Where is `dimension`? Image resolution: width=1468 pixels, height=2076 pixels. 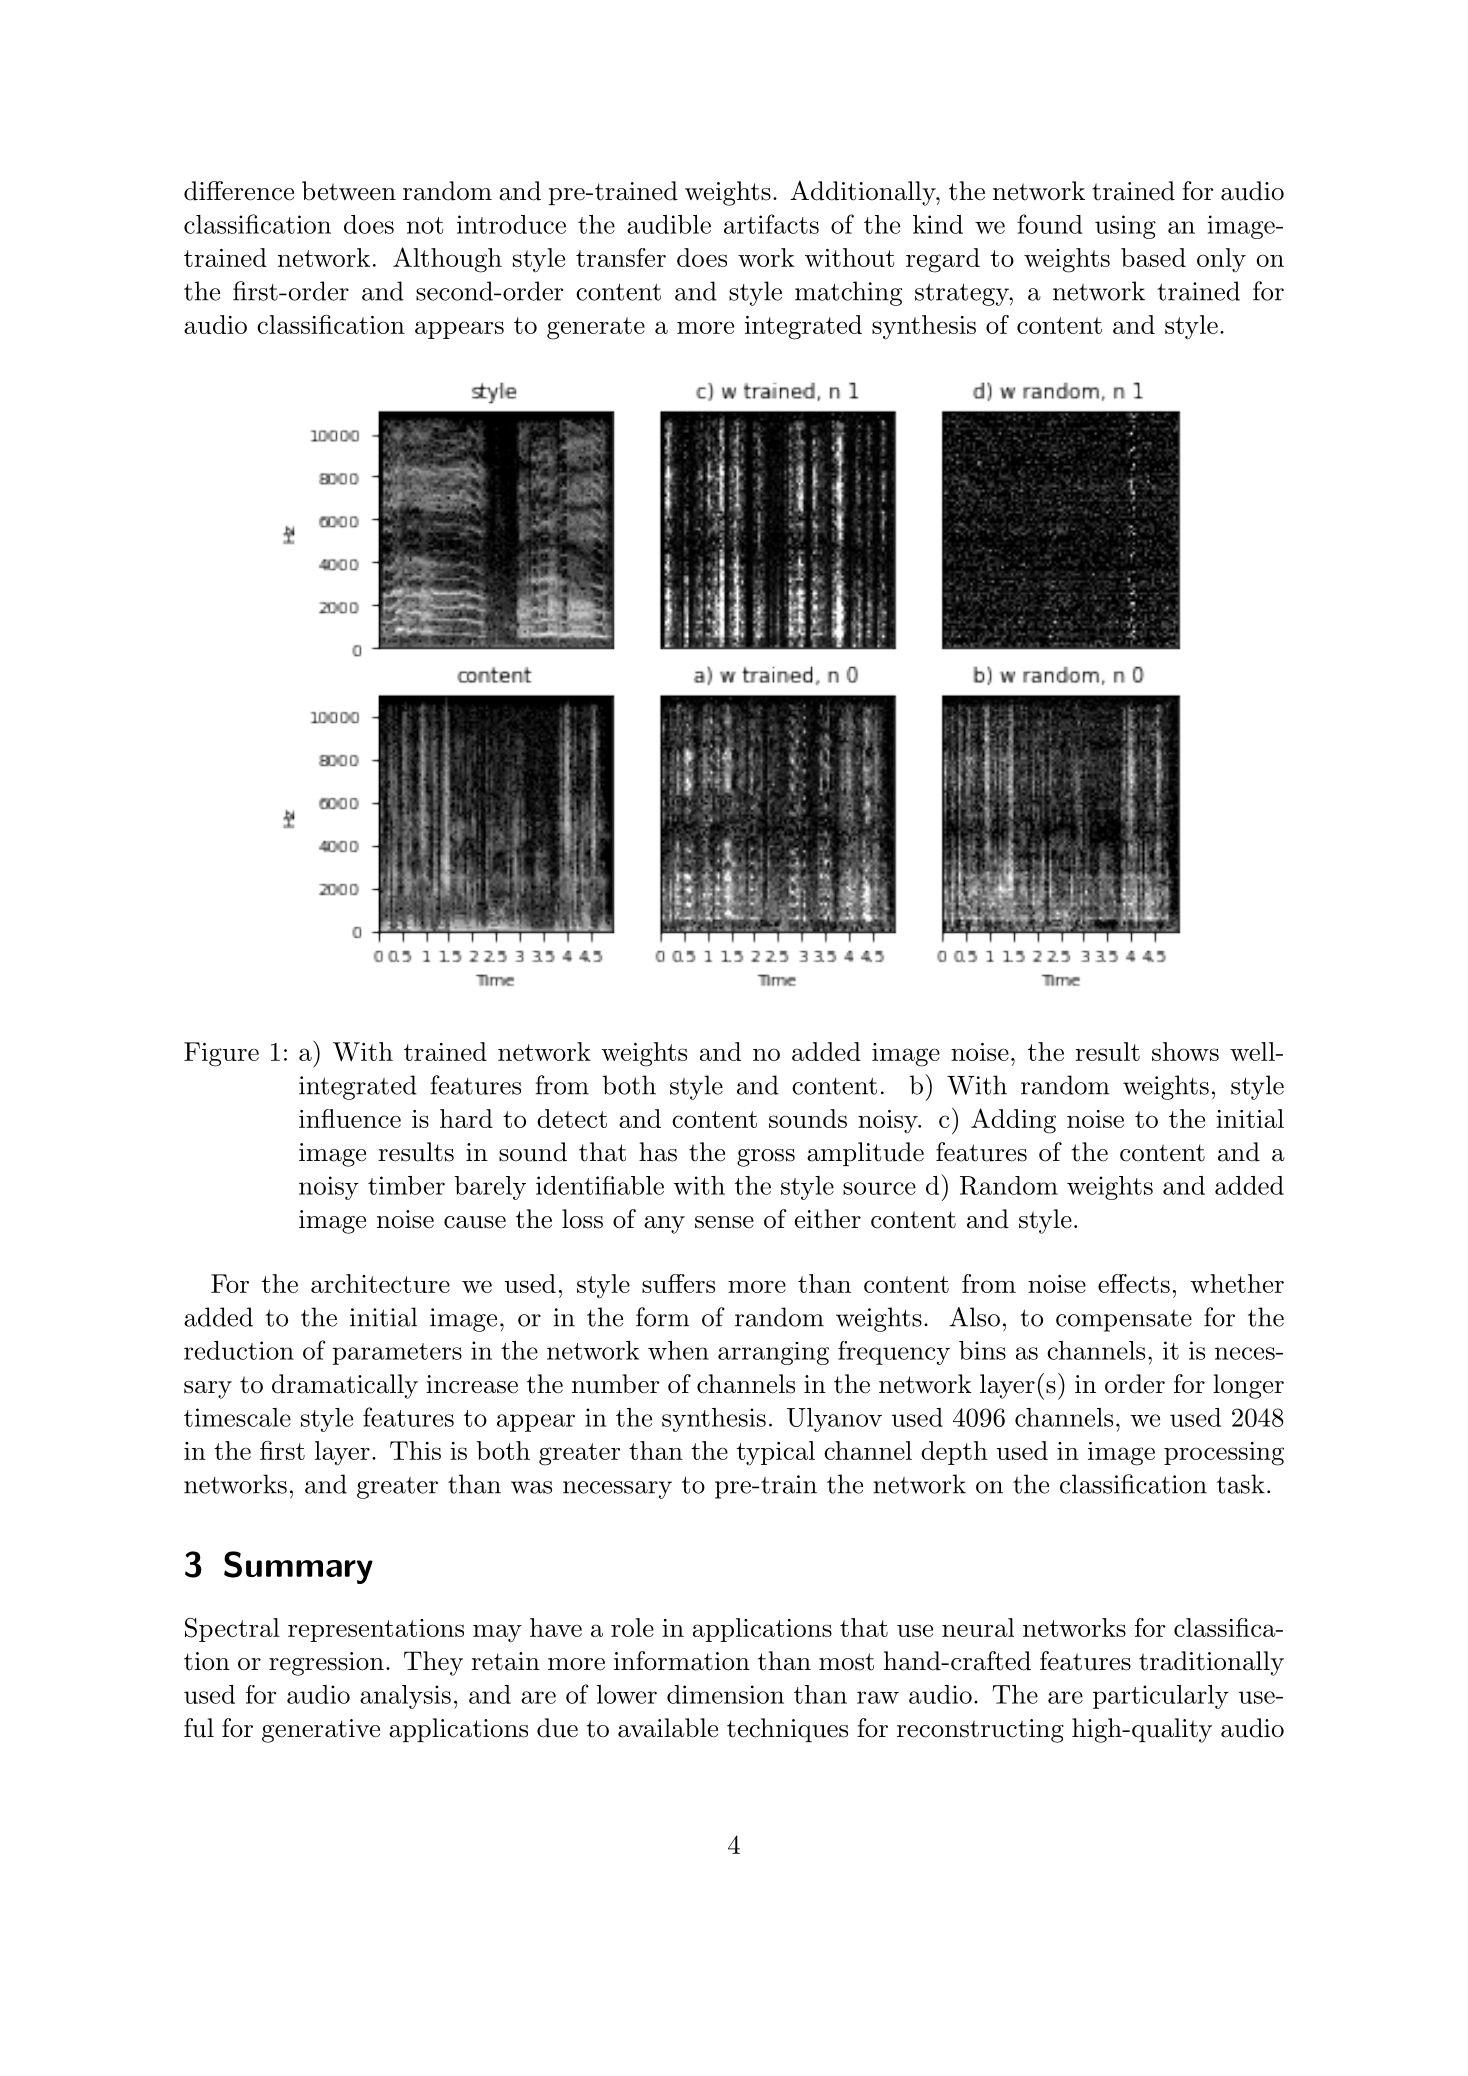
dimension is located at coordinates (725, 1694).
